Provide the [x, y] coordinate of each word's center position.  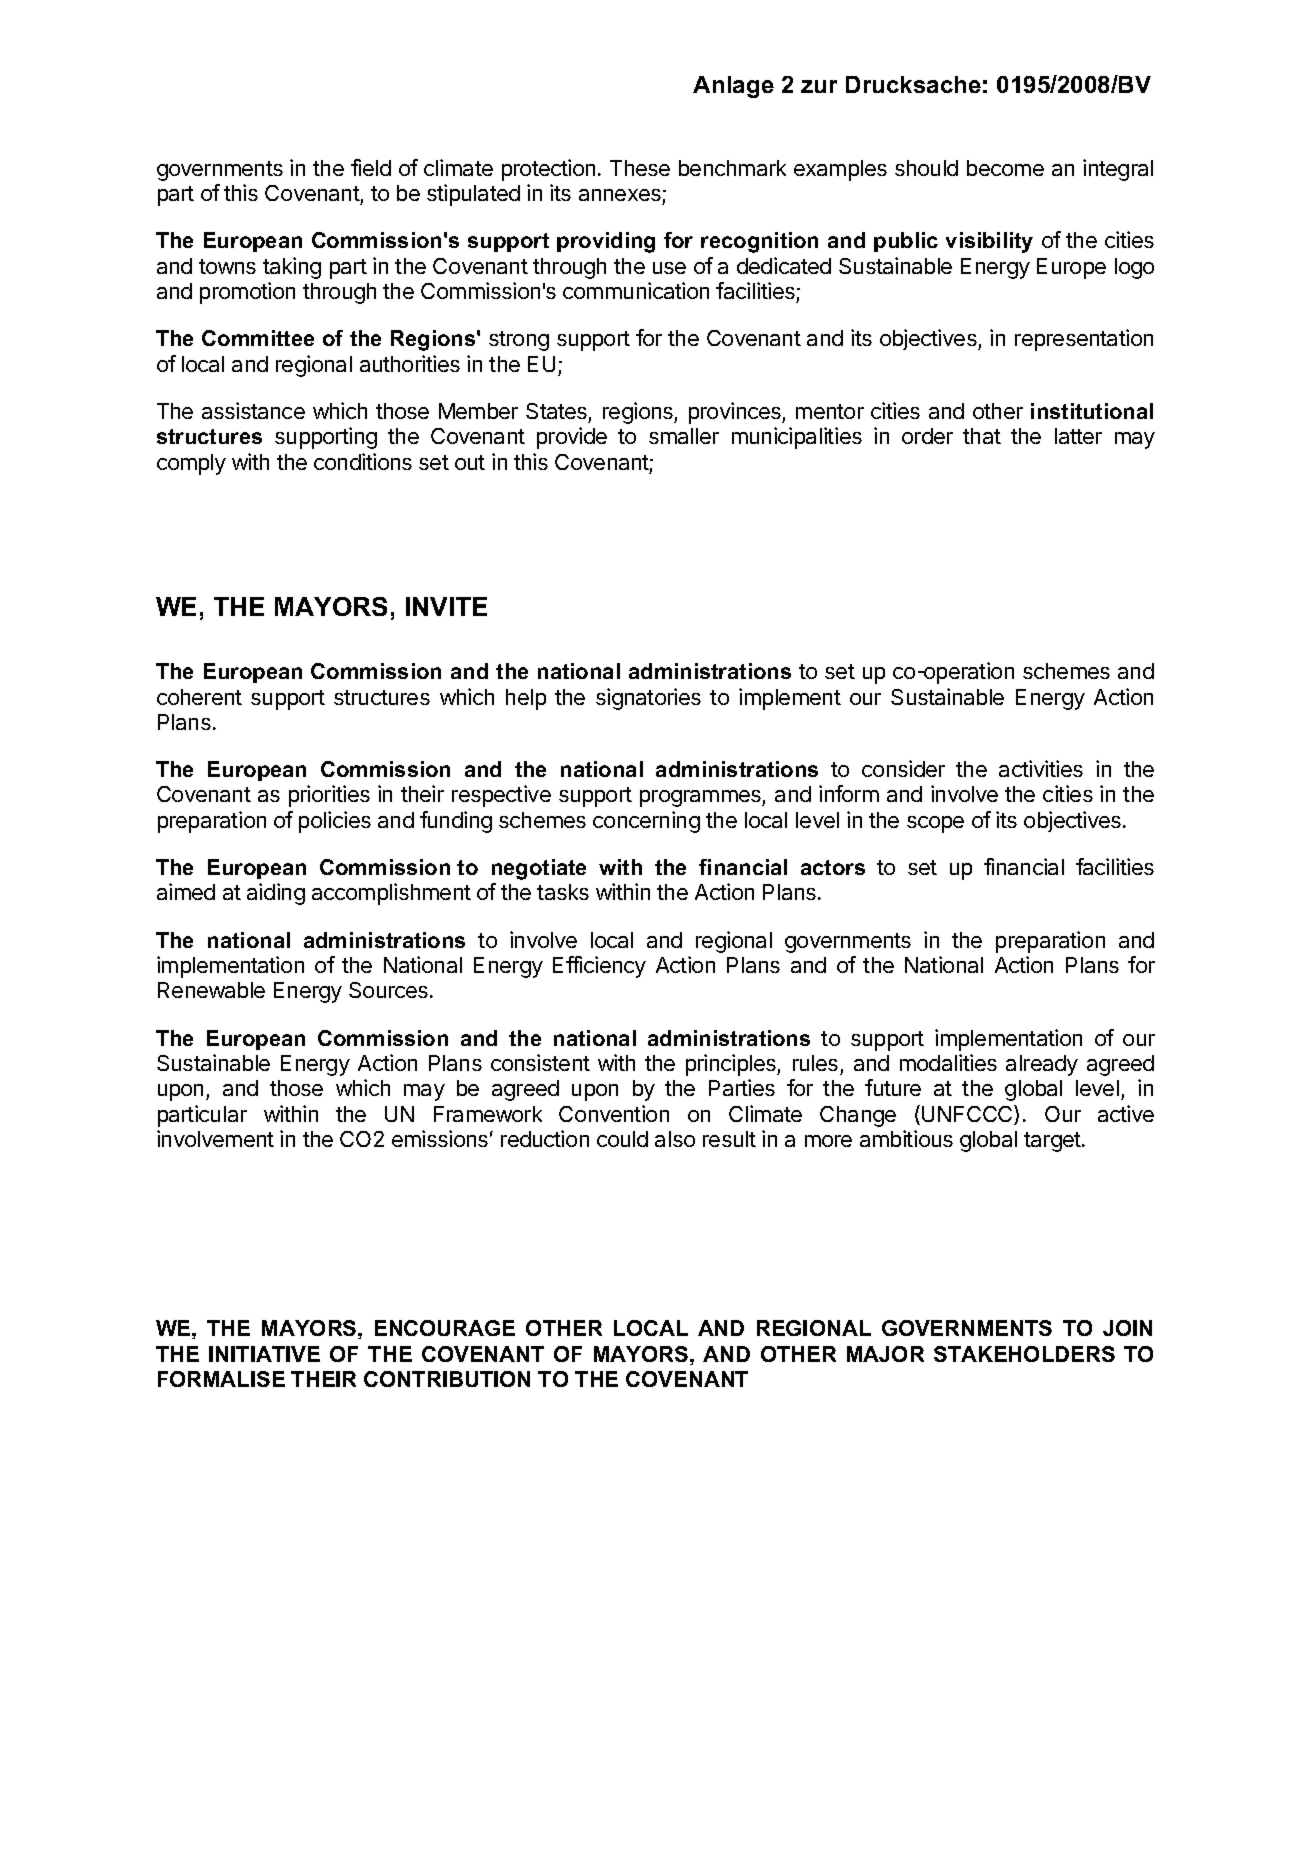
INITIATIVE [264, 1354]
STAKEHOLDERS [1024, 1354]
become [1005, 168]
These [640, 168]
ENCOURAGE [445, 1328]
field [371, 167]
